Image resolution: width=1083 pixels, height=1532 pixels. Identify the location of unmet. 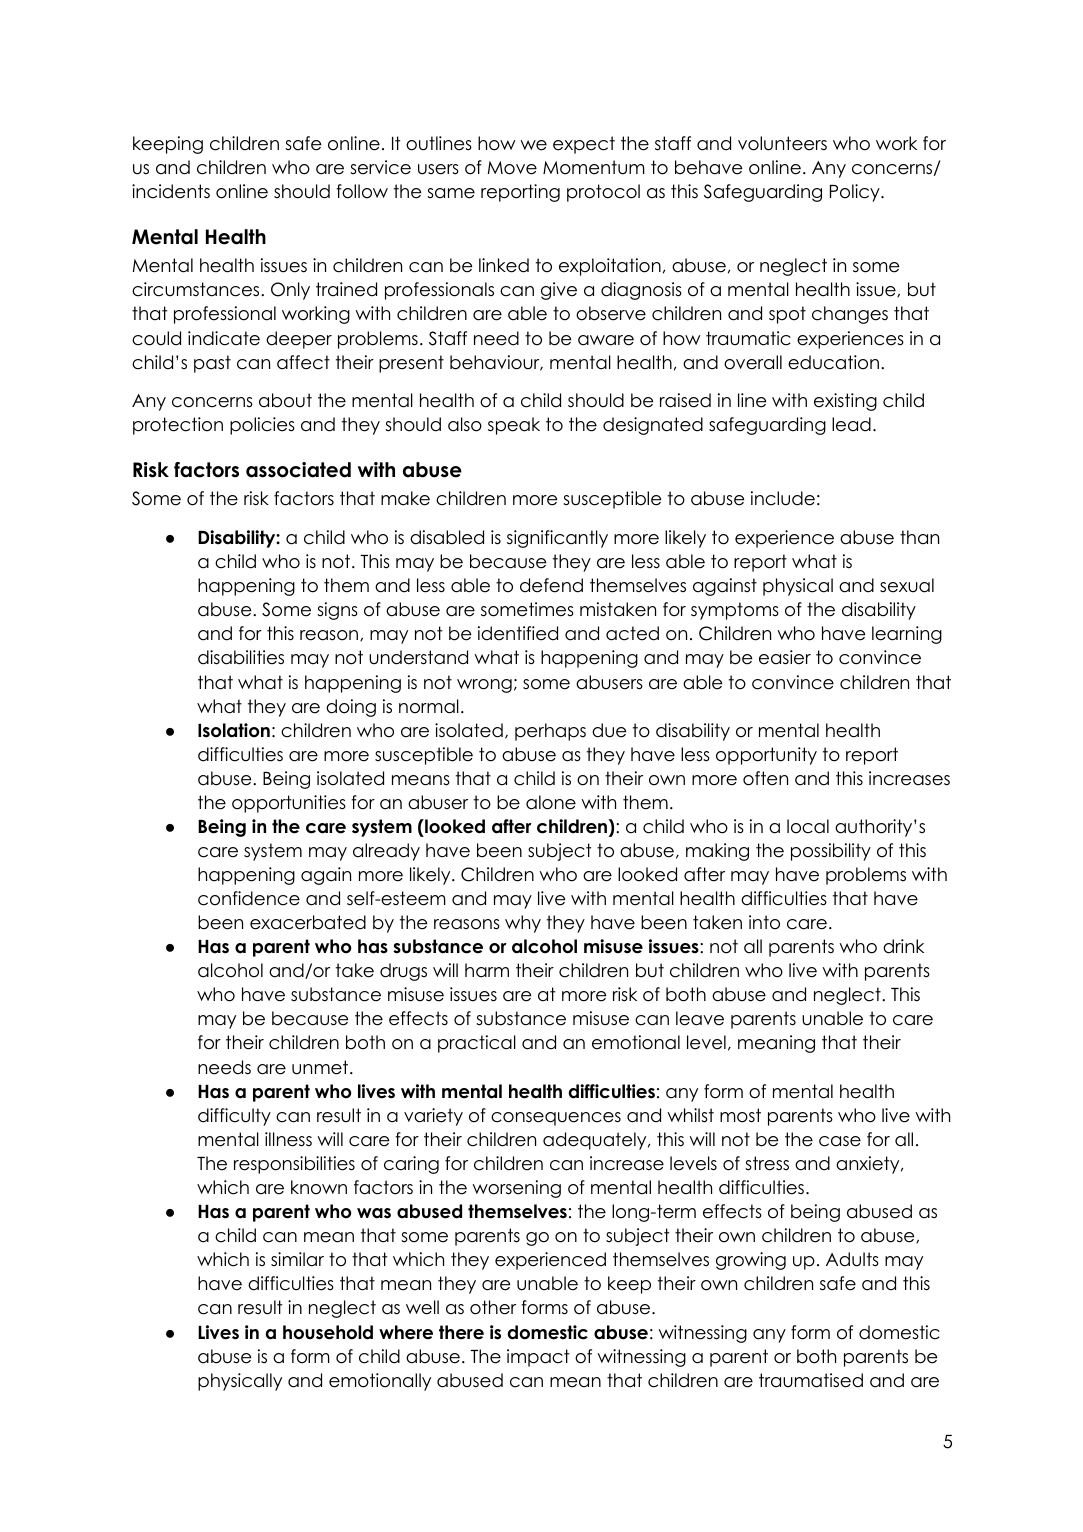
(321, 1067).
